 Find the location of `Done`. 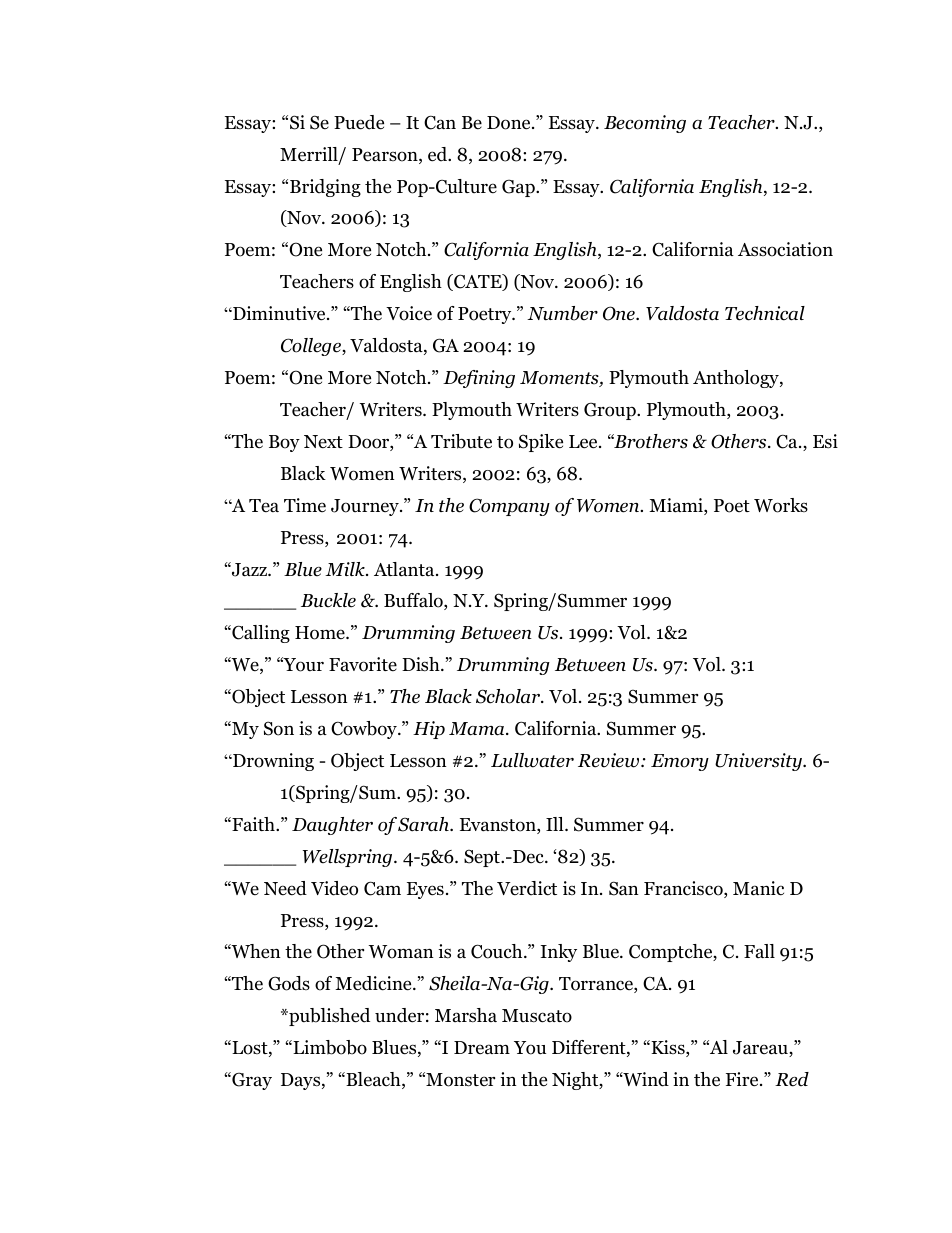

Done is located at coordinates (510, 123).
